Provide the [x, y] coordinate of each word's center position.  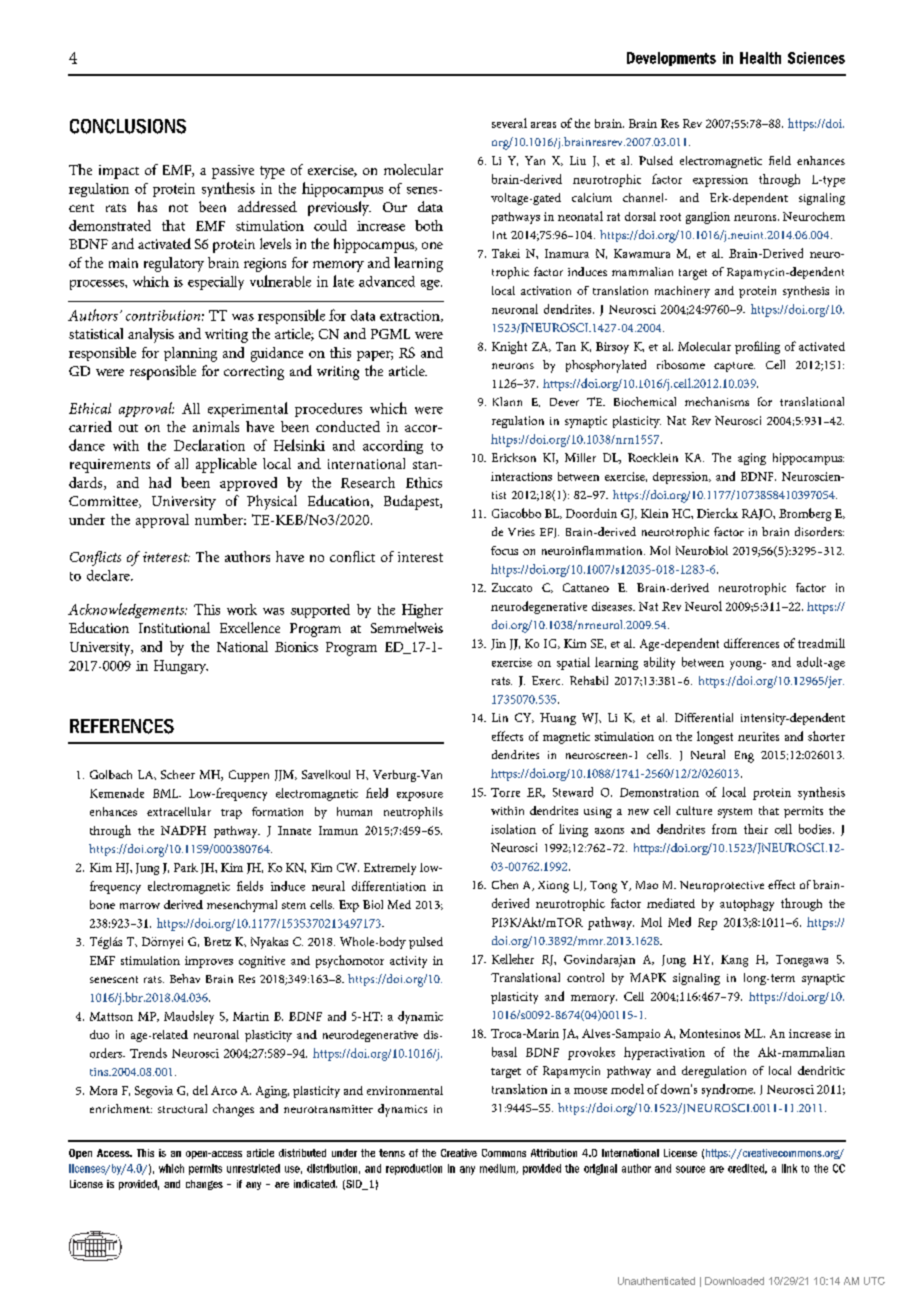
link [789, 1168]
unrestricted [253, 1168]
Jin [498, 644]
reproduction [414, 1169]
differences [751, 643]
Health [760, 58]
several [509, 123]
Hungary [181, 667]
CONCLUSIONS [128, 126]
